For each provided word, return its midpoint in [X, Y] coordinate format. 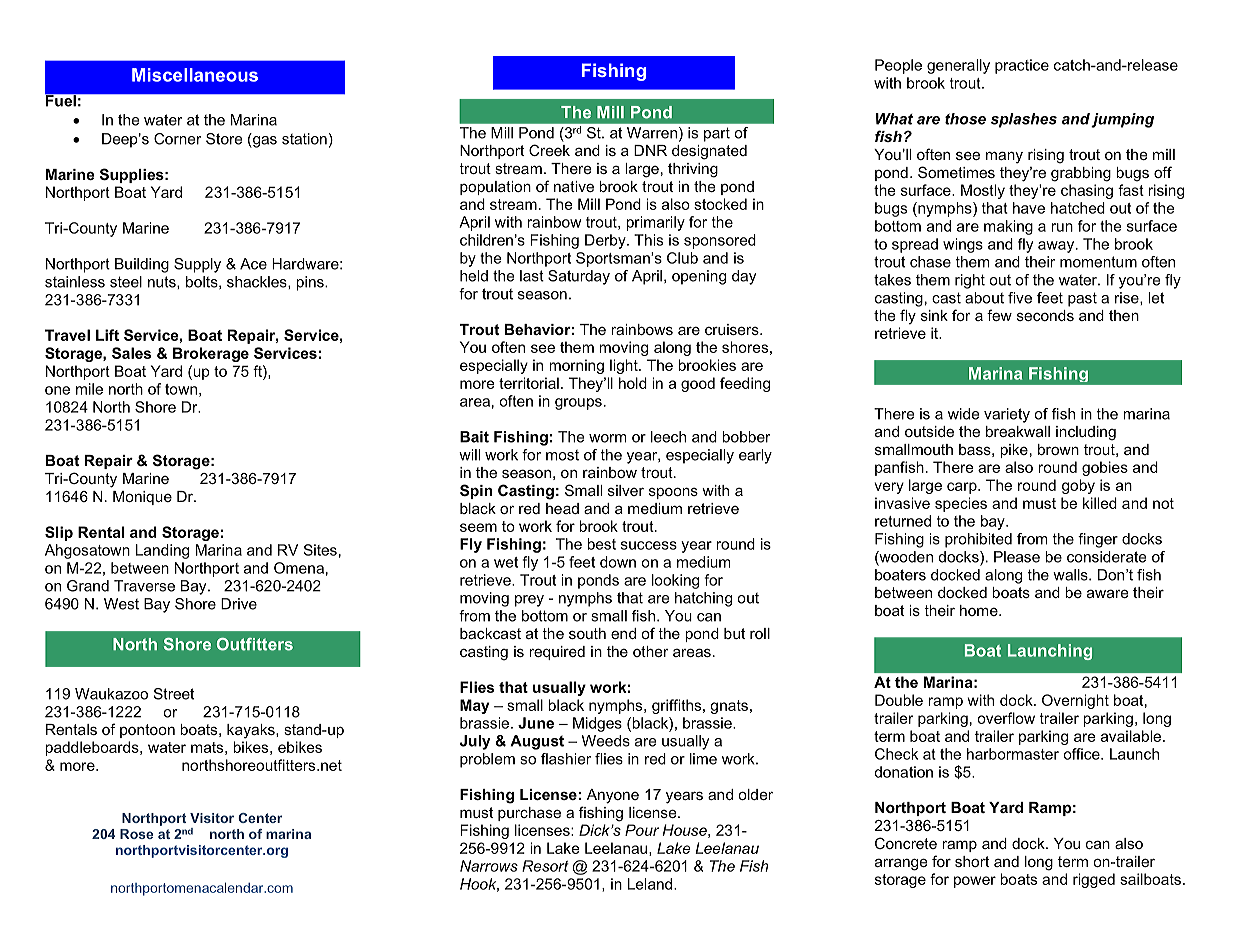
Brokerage [211, 354]
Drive [239, 604]
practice [1022, 66]
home [980, 610]
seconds [1045, 315]
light [625, 366]
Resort [545, 866]
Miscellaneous [195, 75]
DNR [650, 150]
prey [529, 601]
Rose [136, 834]
